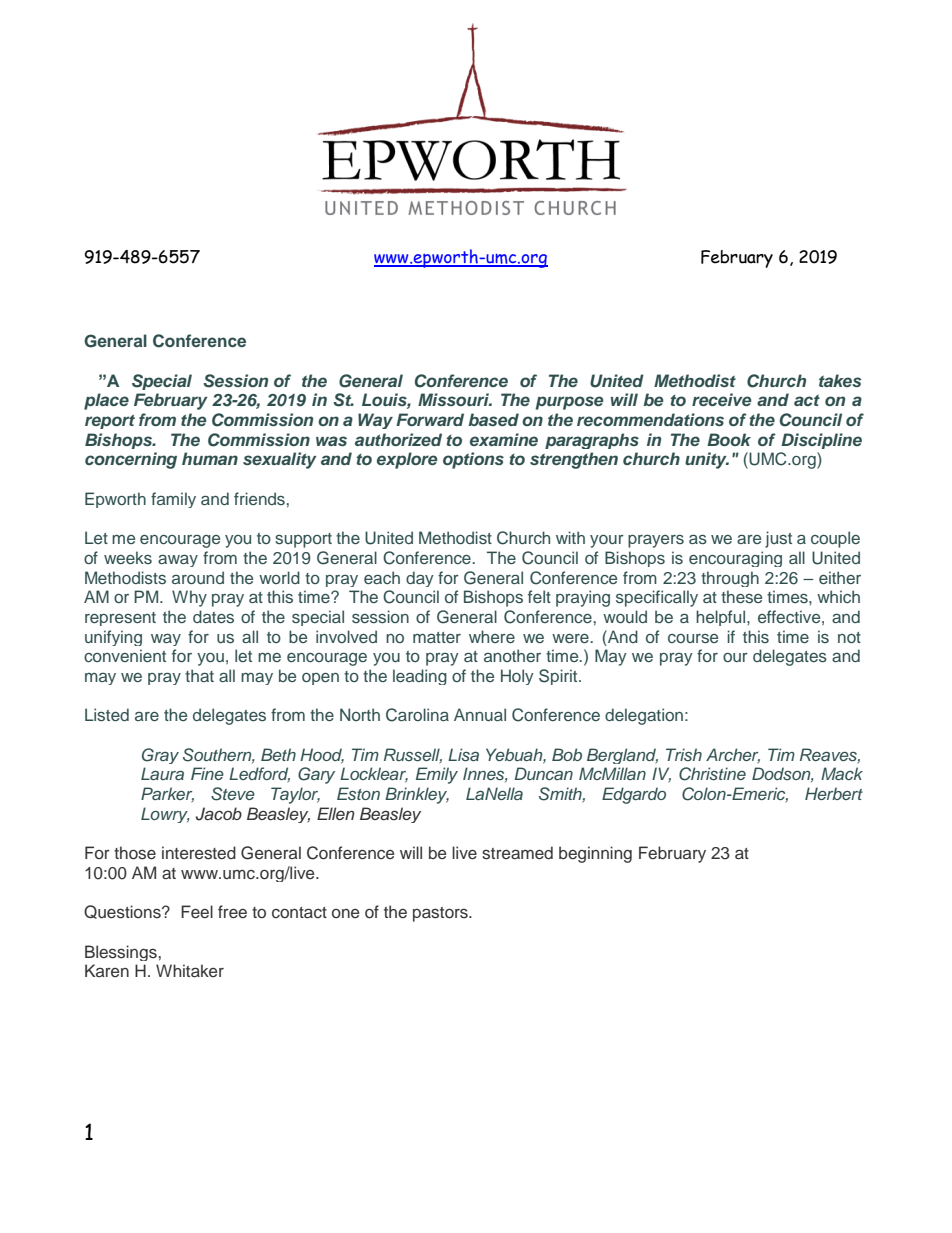 The height and width of the screenshot is (1233, 952). What do you see at coordinates (493, 419) in the screenshot?
I see `based` at bounding box center [493, 419].
